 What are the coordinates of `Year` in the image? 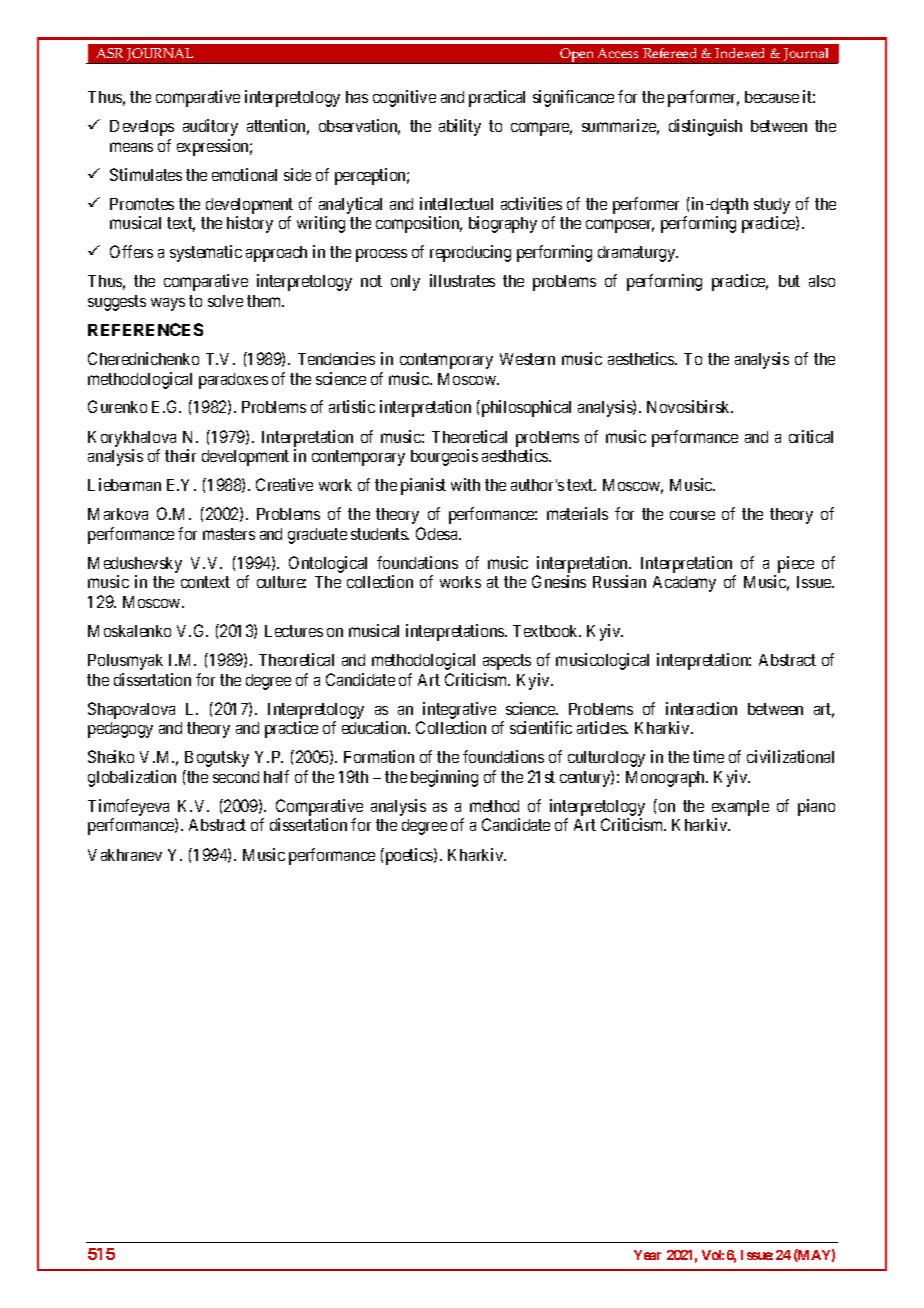 It's located at (647, 1255).
